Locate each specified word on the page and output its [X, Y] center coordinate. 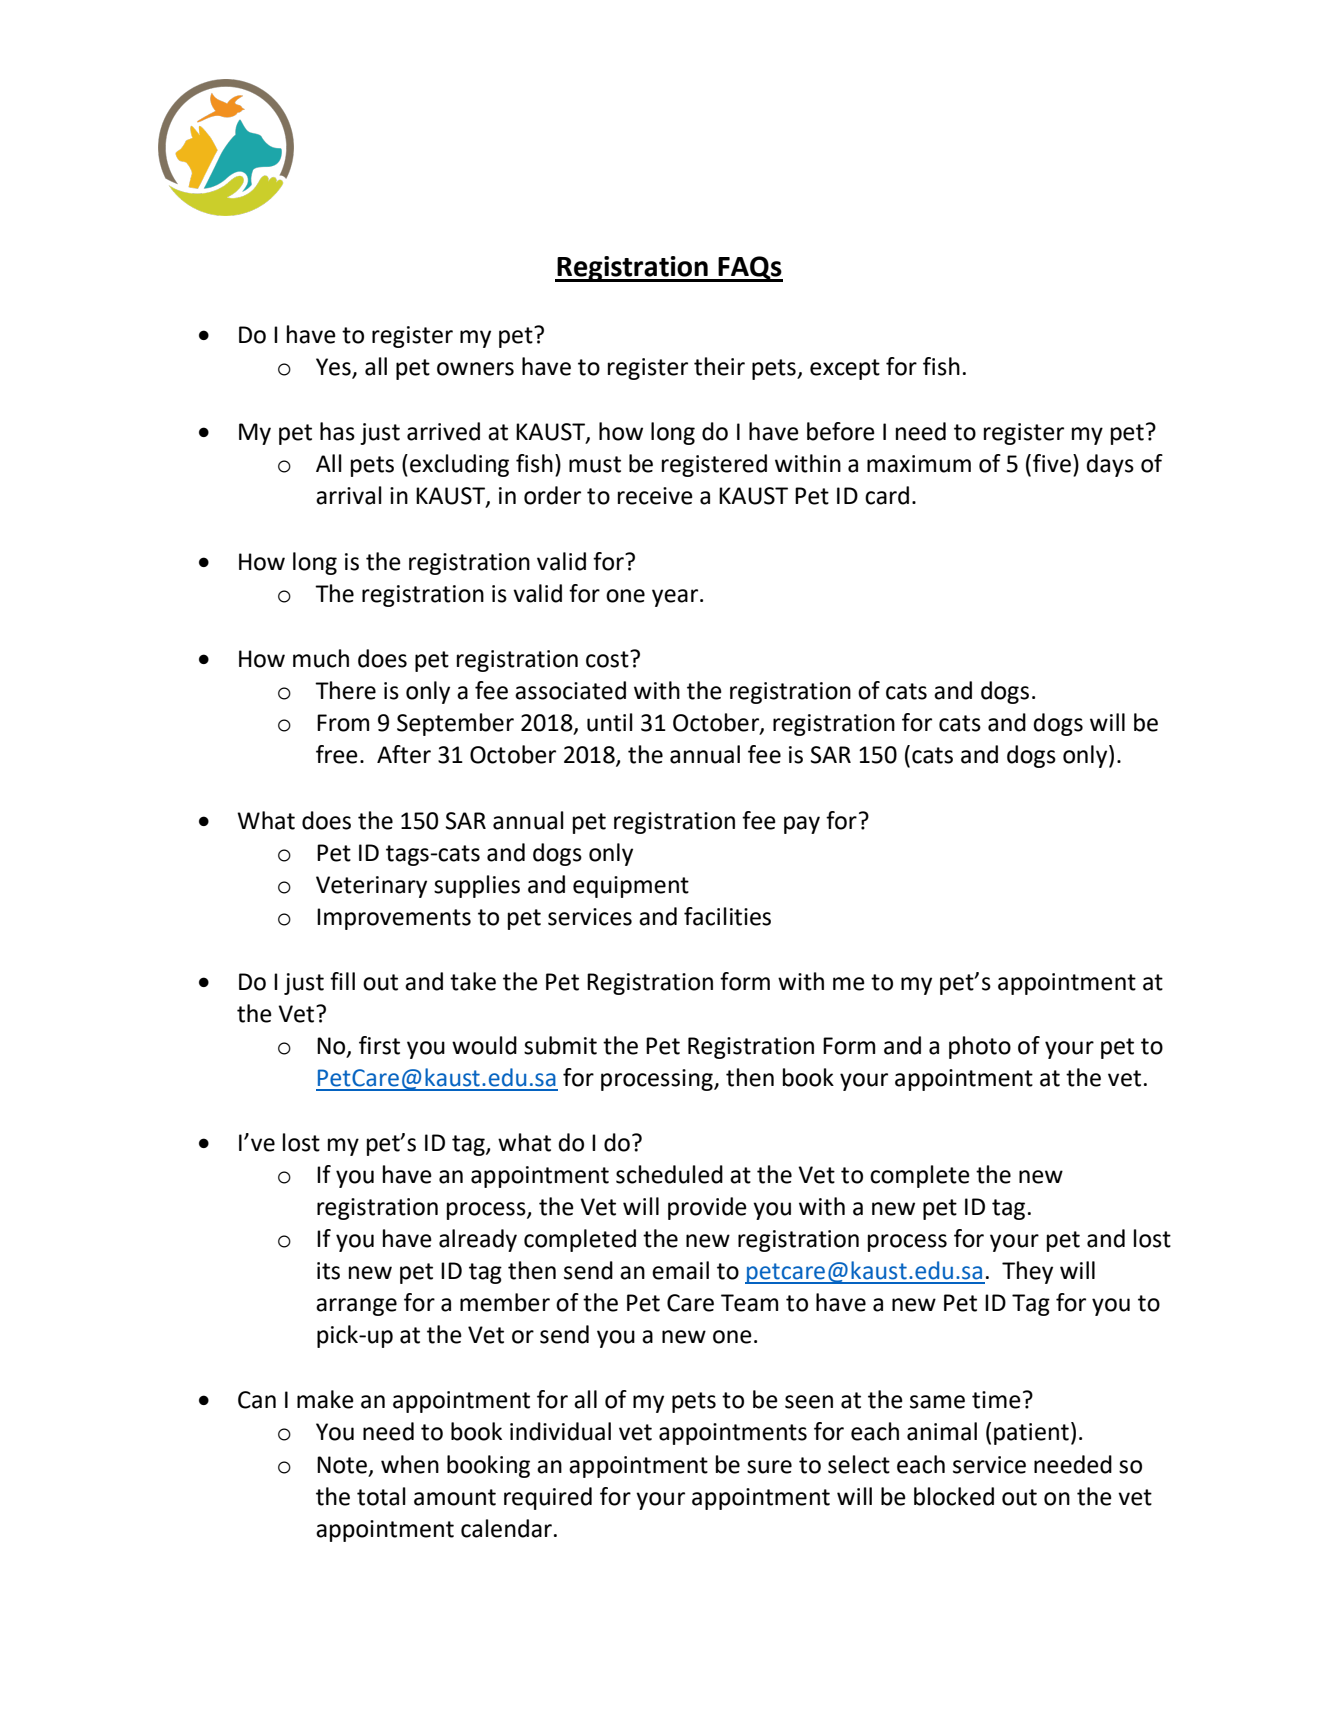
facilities [727, 916]
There [345, 690]
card [887, 495]
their [719, 366]
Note [342, 1465]
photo [980, 1047]
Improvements [394, 919]
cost [608, 659]
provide [707, 1208]
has [337, 431]
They [1027, 1272]
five [1052, 463]
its [328, 1271]
